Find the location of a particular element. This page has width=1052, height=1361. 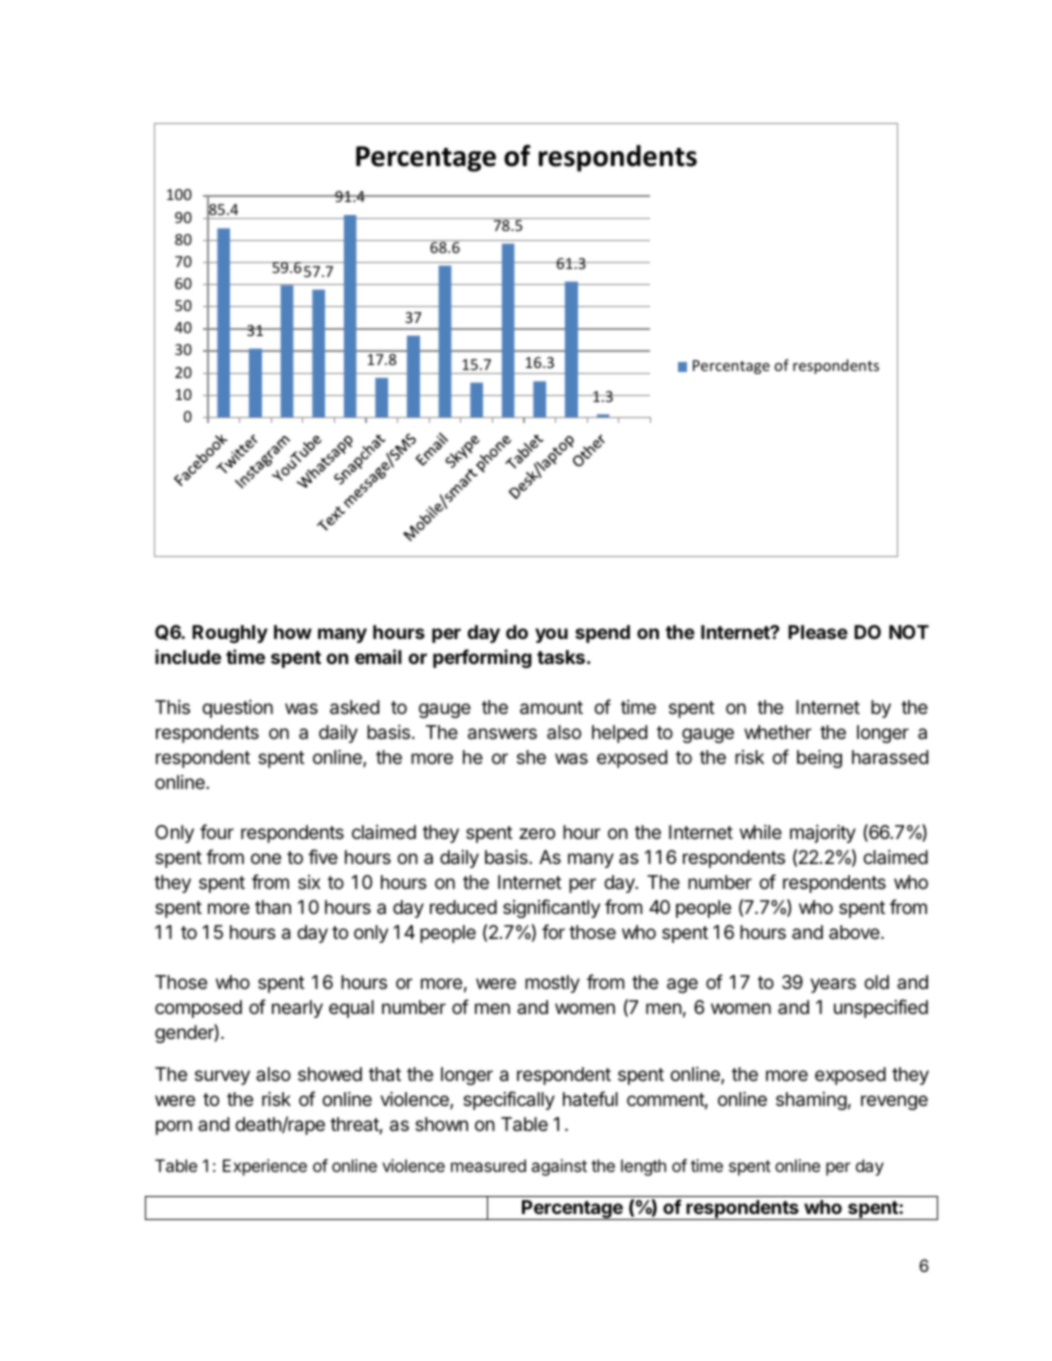

than is located at coordinates (273, 907).
